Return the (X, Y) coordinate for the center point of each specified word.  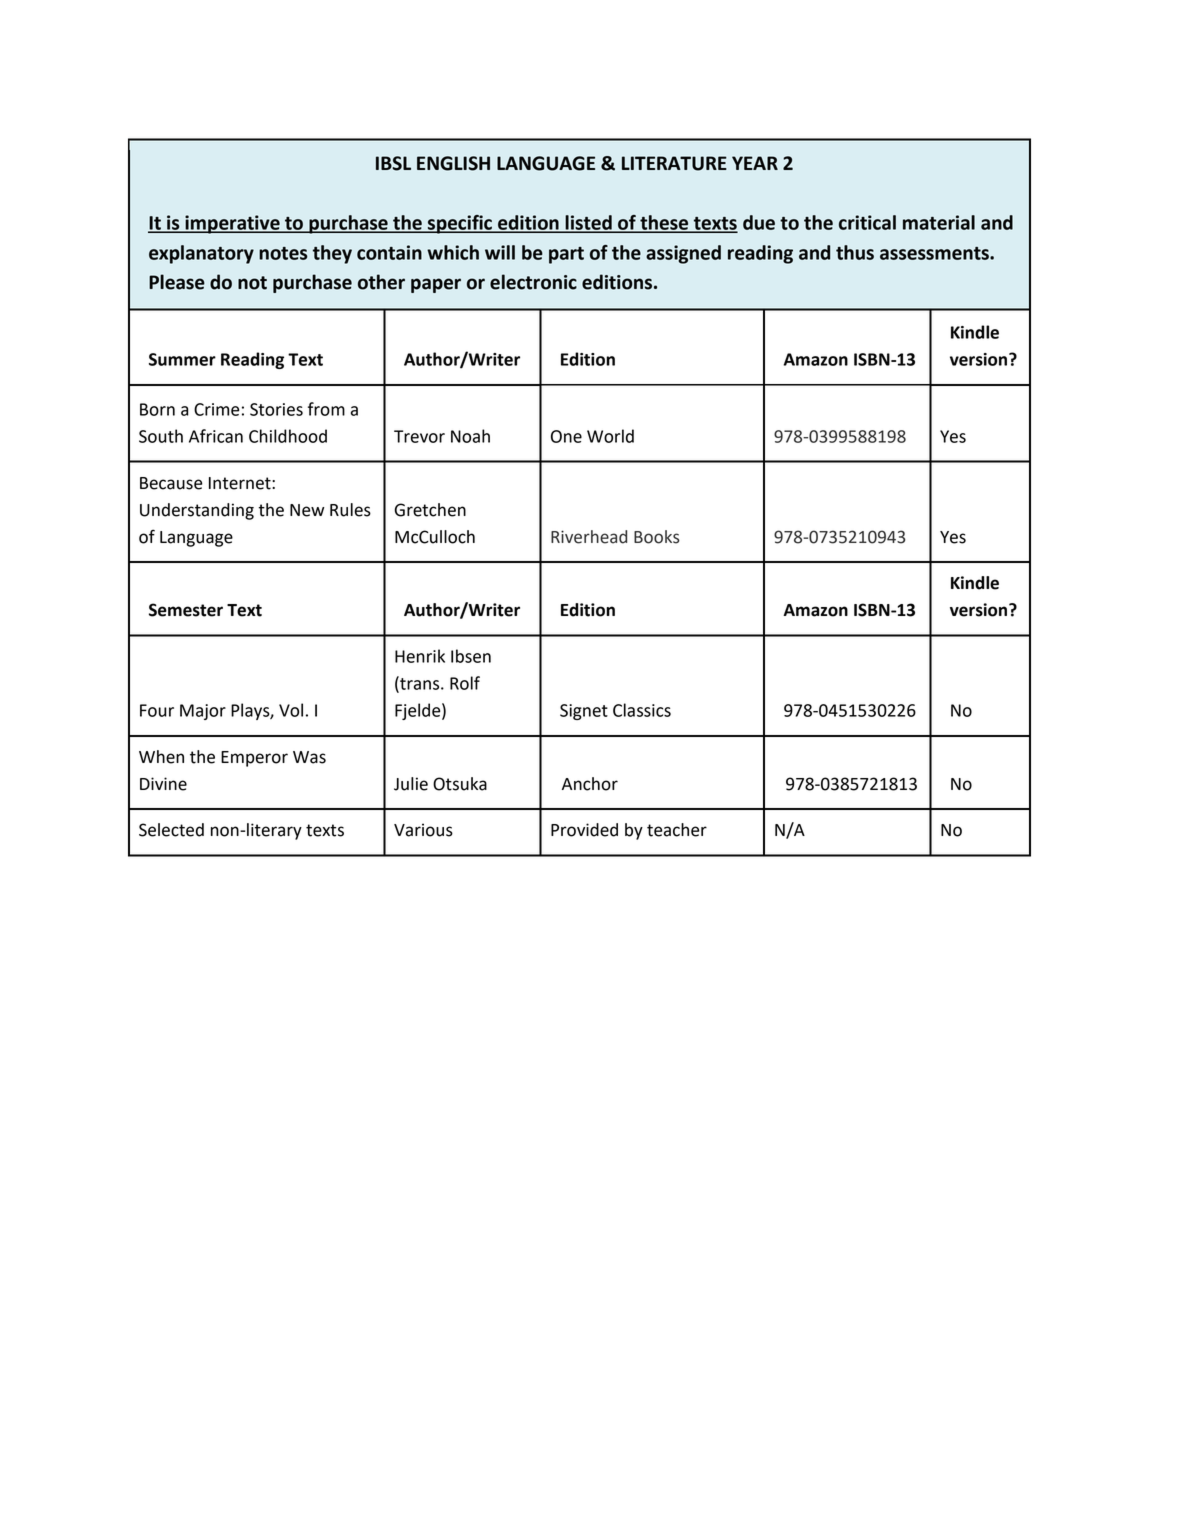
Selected (171, 830)
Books (657, 537)
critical (867, 222)
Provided (584, 830)
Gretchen (430, 510)
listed (588, 223)
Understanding (197, 511)
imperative (232, 224)
